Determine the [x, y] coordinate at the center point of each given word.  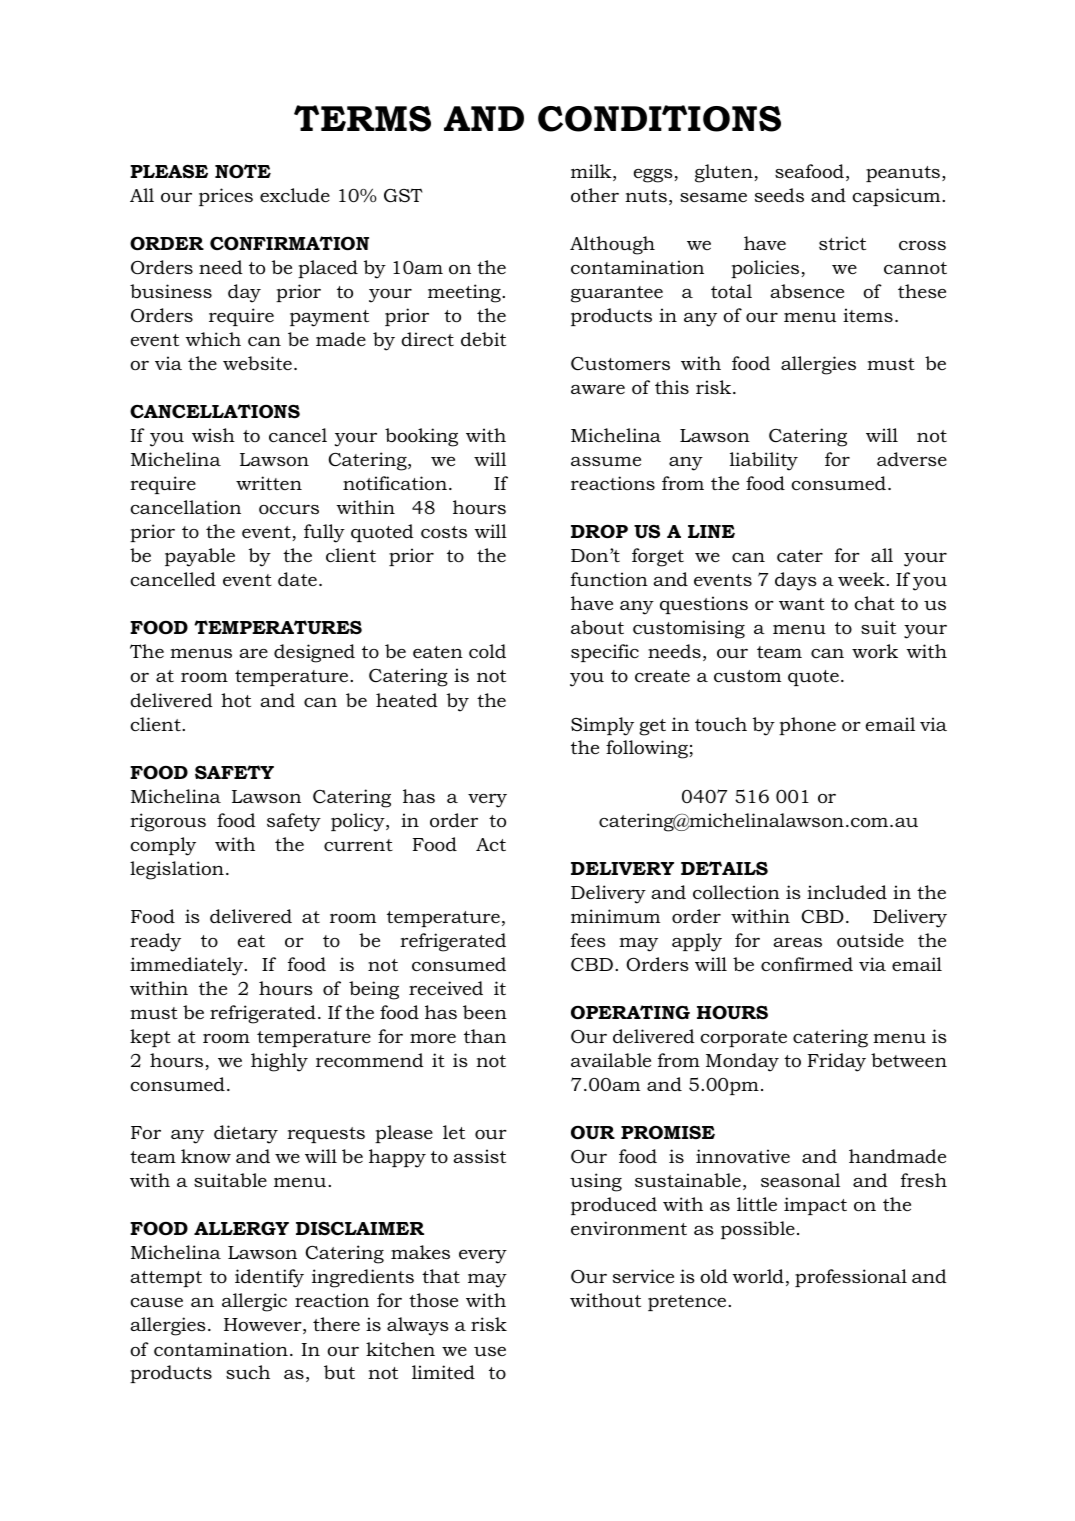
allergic [254, 1302]
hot [236, 700]
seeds [779, 195]
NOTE [243, 171]
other [595, 195]
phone [807, 726]
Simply [602, 726]
